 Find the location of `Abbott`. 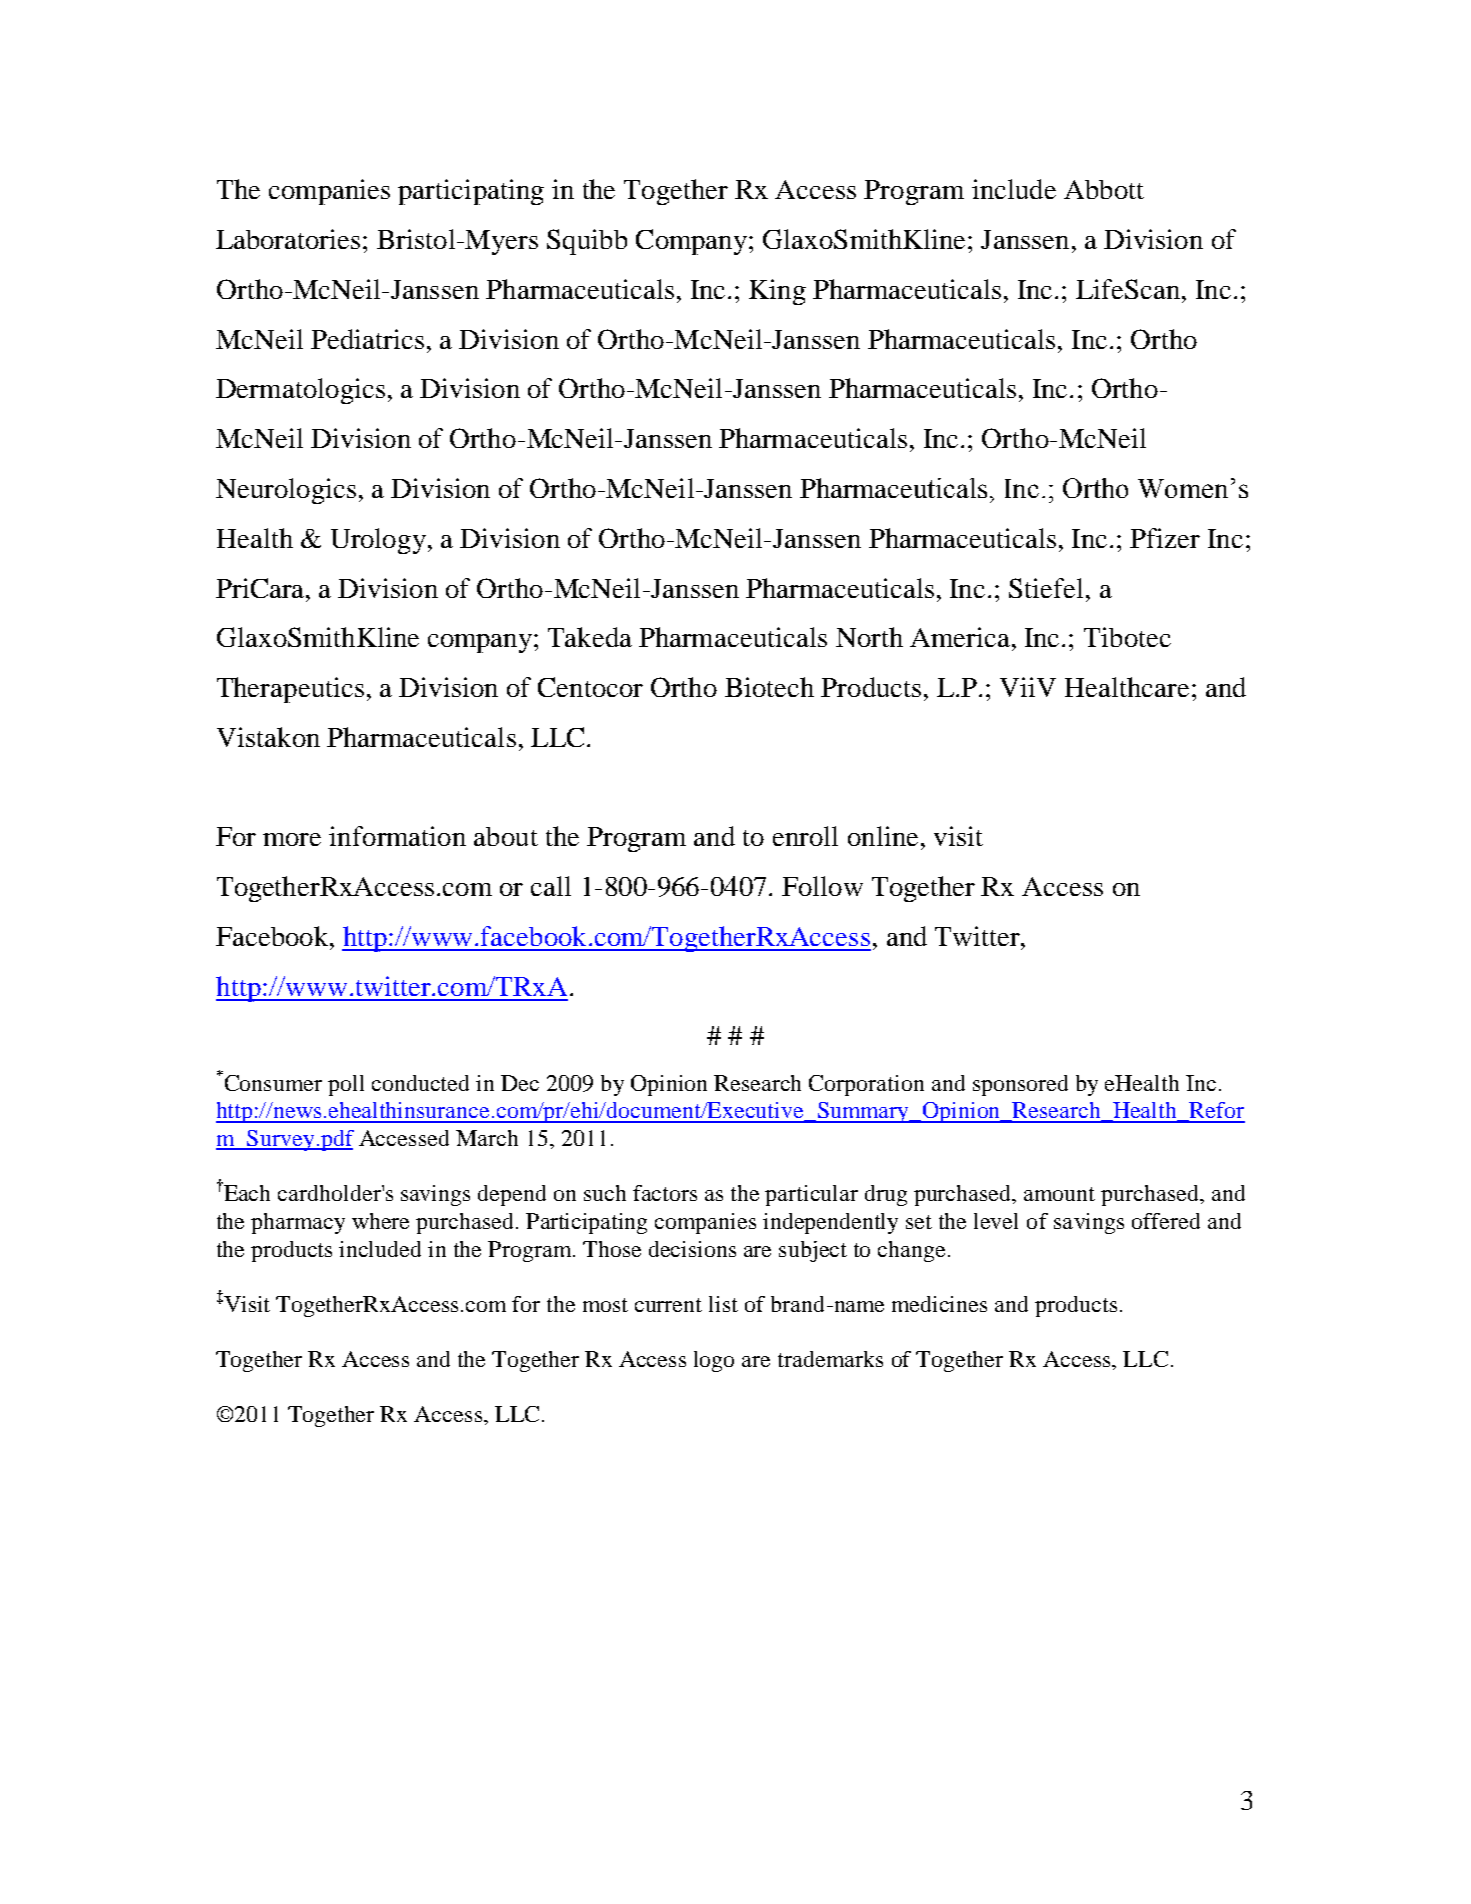

Abbott is located at coordinates (1104, 189).
